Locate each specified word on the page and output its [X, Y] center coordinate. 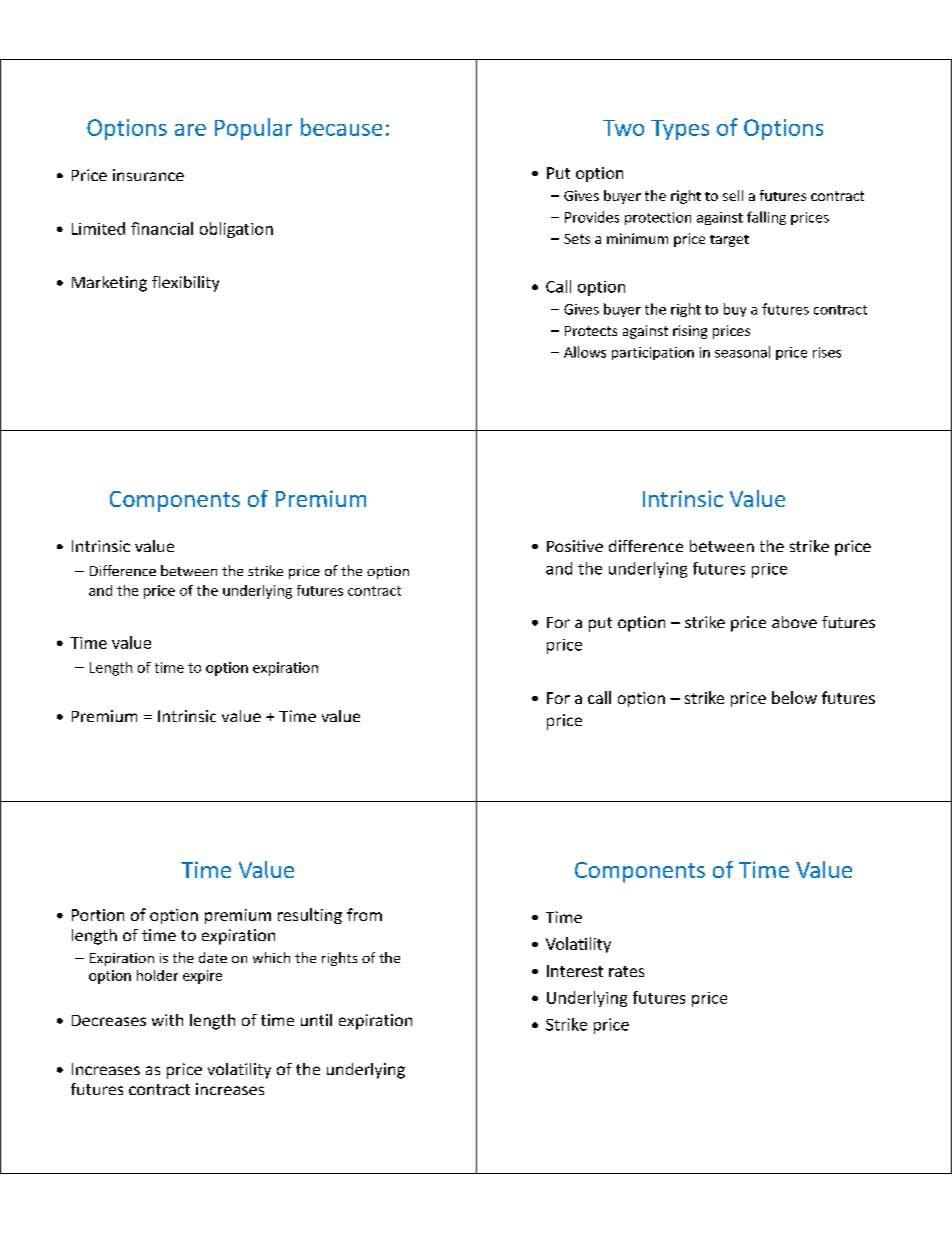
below [794, 697]
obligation [236, 230]
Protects [591, 331]
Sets [577, 239]
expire [202, 977]
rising [690, 332]
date [213, 957]
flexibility [185, 284]
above [794, 622]
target [729, 241]
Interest [575, 971]
